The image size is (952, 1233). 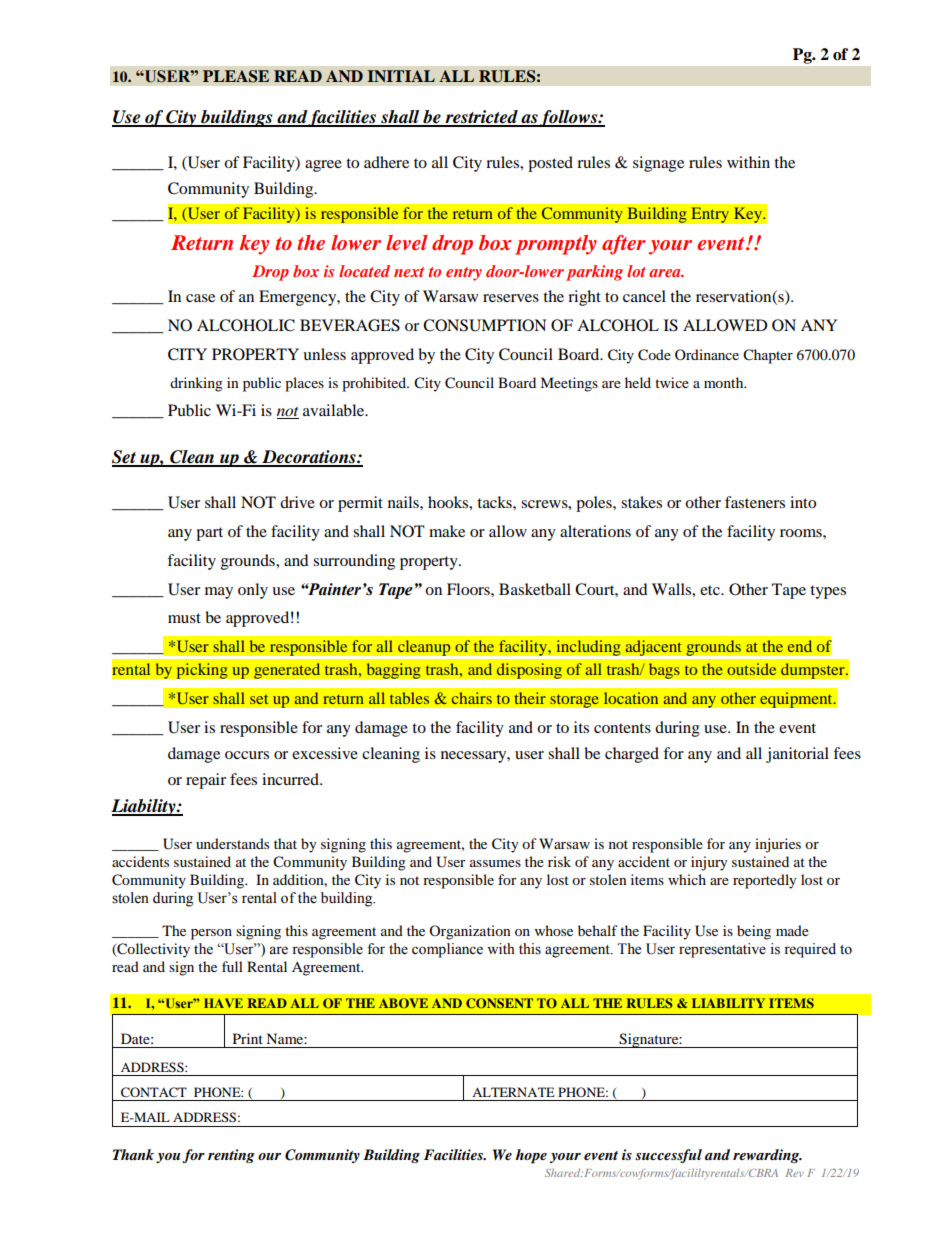 I want to click on posted, so click(x=550, y=164).
